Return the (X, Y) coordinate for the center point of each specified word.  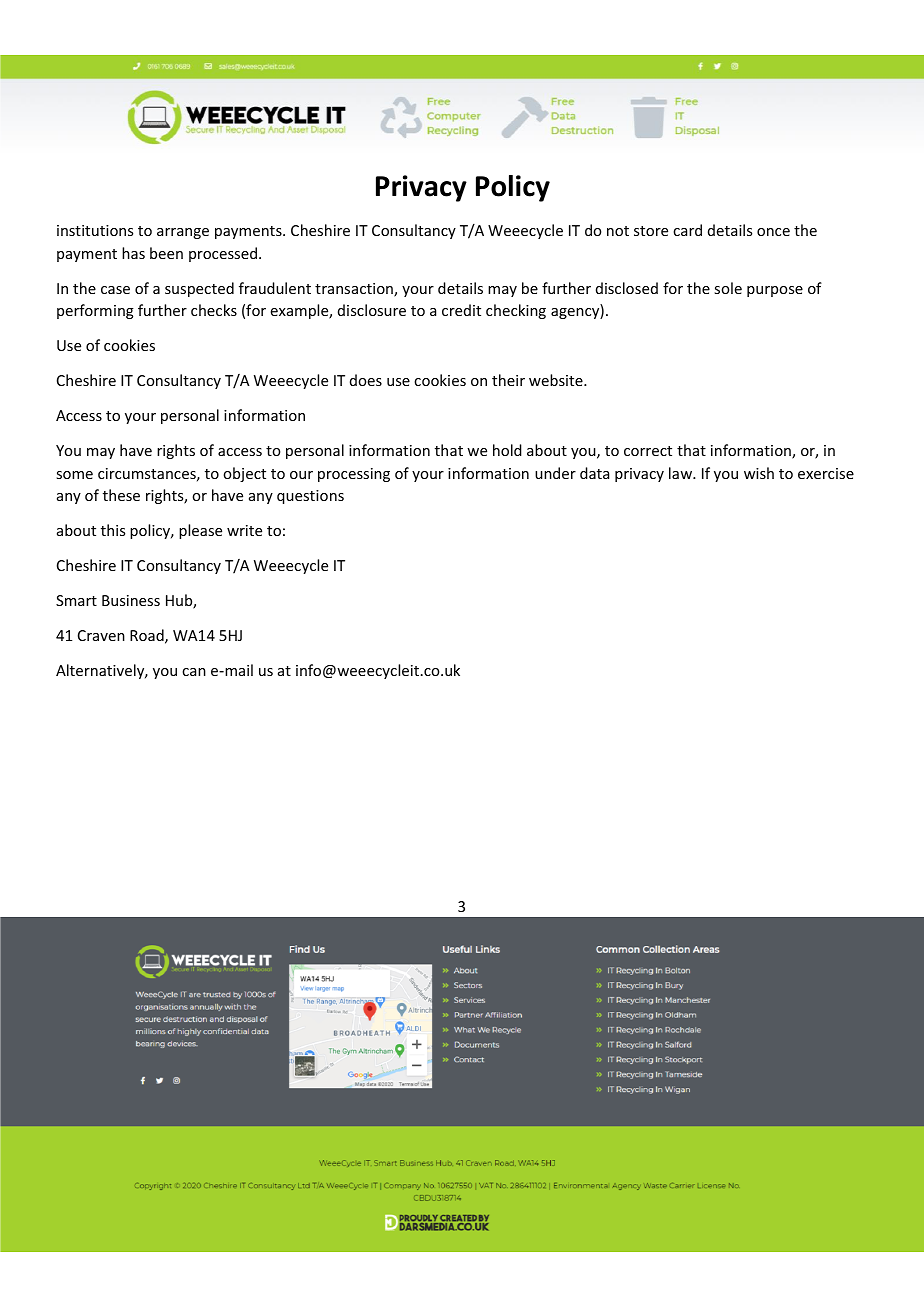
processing (354, 475)
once (773, 232)
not (618, 231)
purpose (775, 291)
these (121, 495)
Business (131, 600)
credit (461, 310)
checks (214, 310)
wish (759, 473)
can (194, 672)
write (244, 530)
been (166, 253)
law (682, 473)
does (366, 380)
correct (648, 451)
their (508, 380)
